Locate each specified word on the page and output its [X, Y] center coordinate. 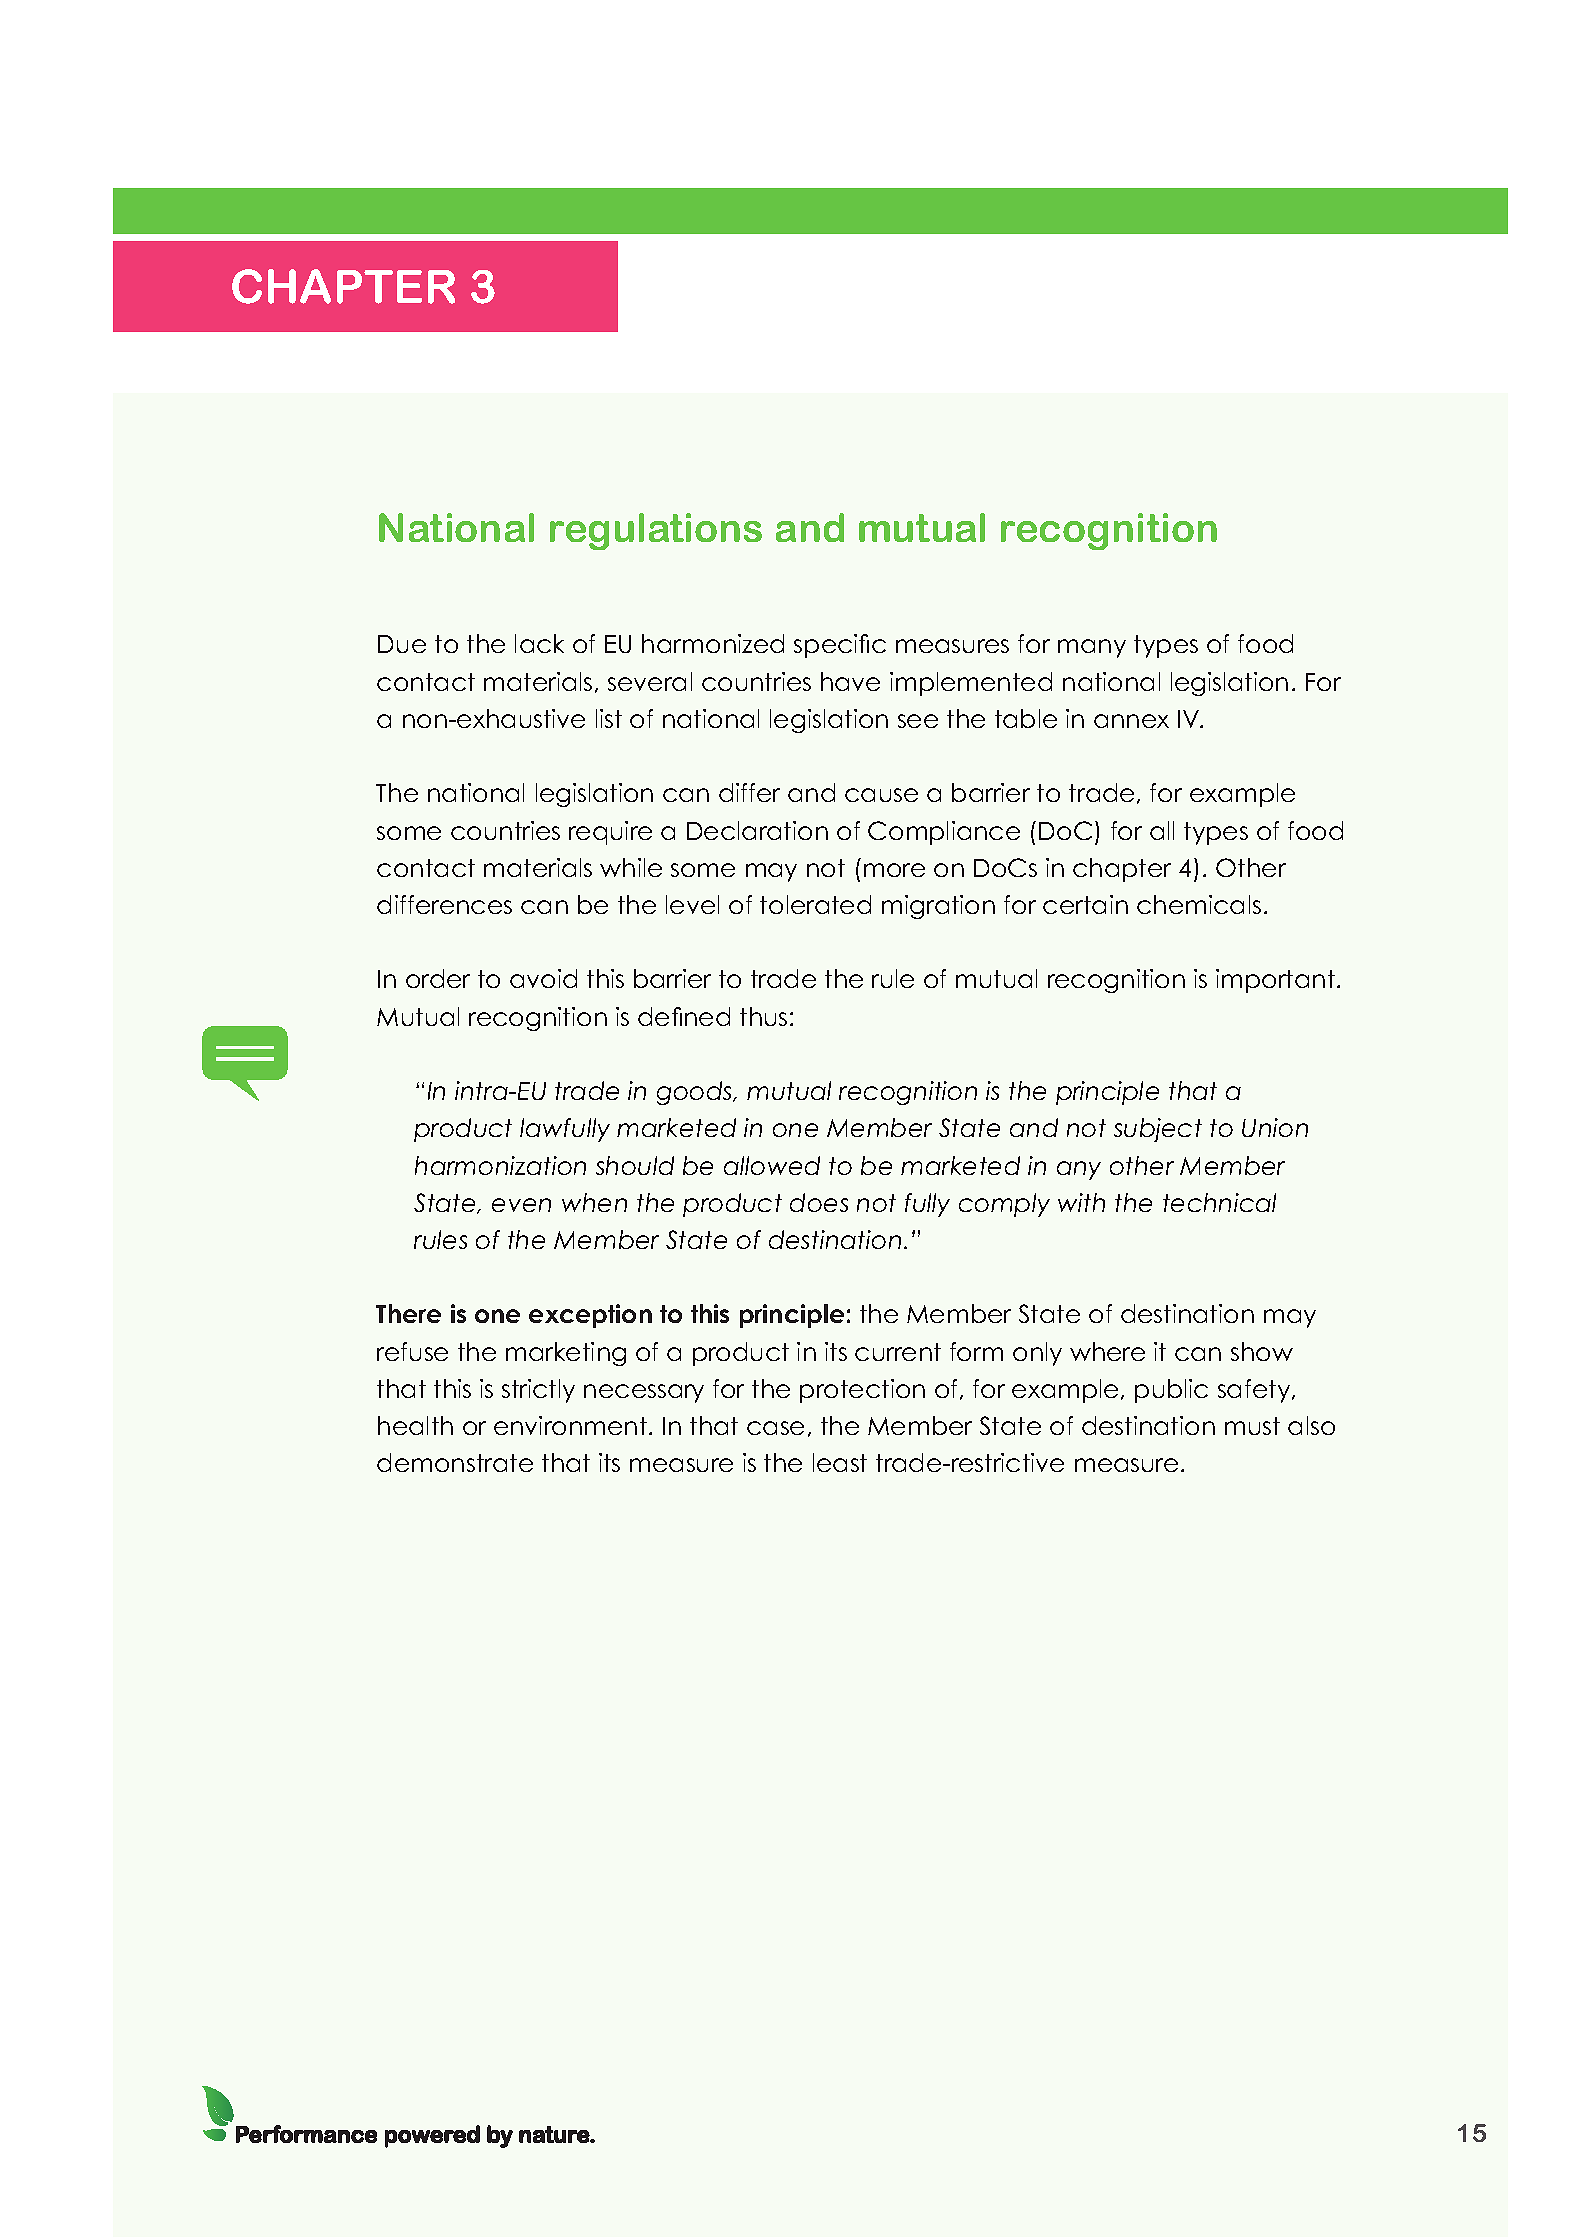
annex [1131, 721]
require [610, 833]
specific [840, 646]
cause [881, 795]
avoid [543, 978]
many [1092, 648]
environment [570, 1425]
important [1275, 981]
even [521, 1205]
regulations [656, 531]
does [819, 1202]
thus [763, 1016]
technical [1219, 1202]
